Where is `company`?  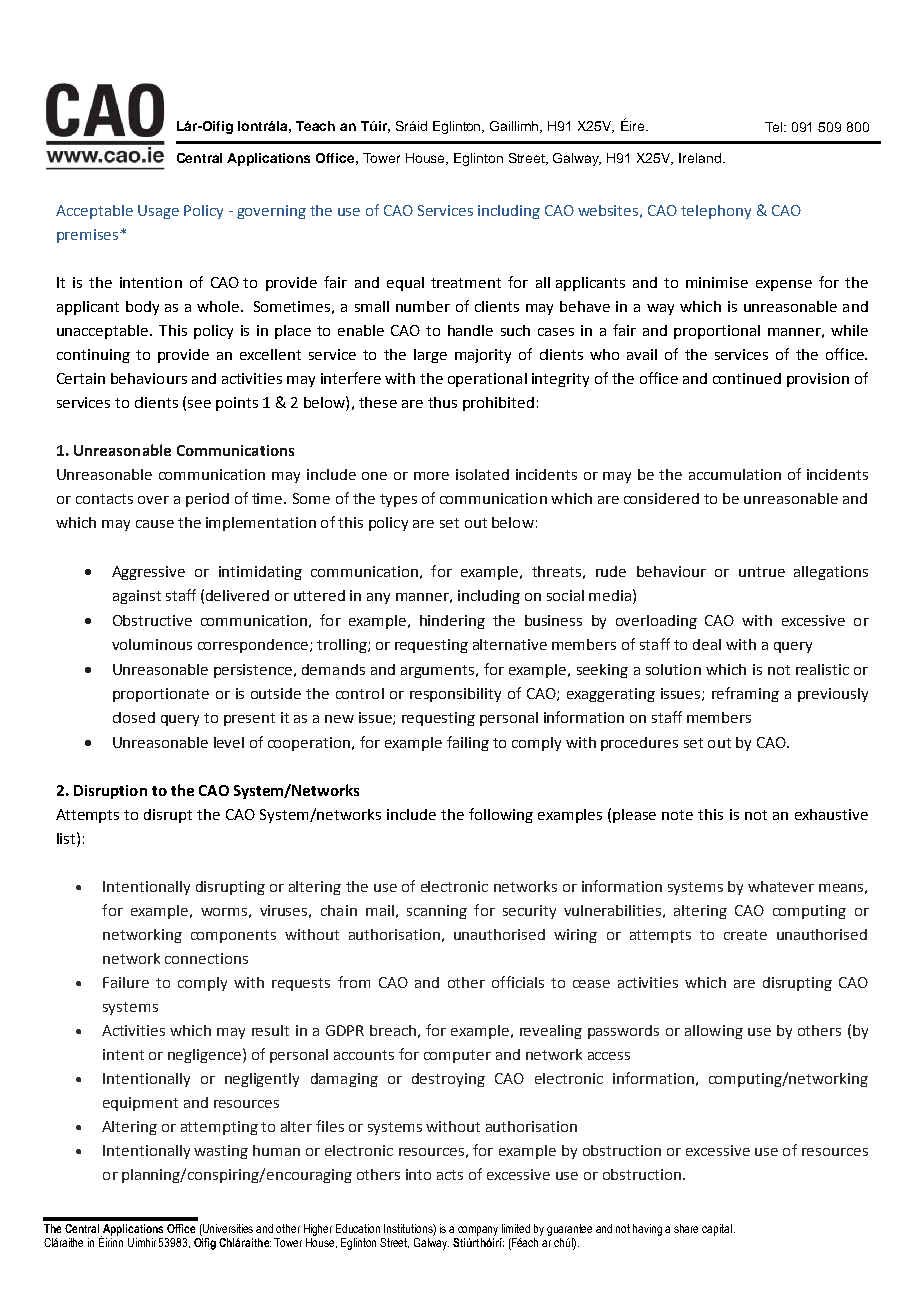 company is located at coordinates (478, 1231).
